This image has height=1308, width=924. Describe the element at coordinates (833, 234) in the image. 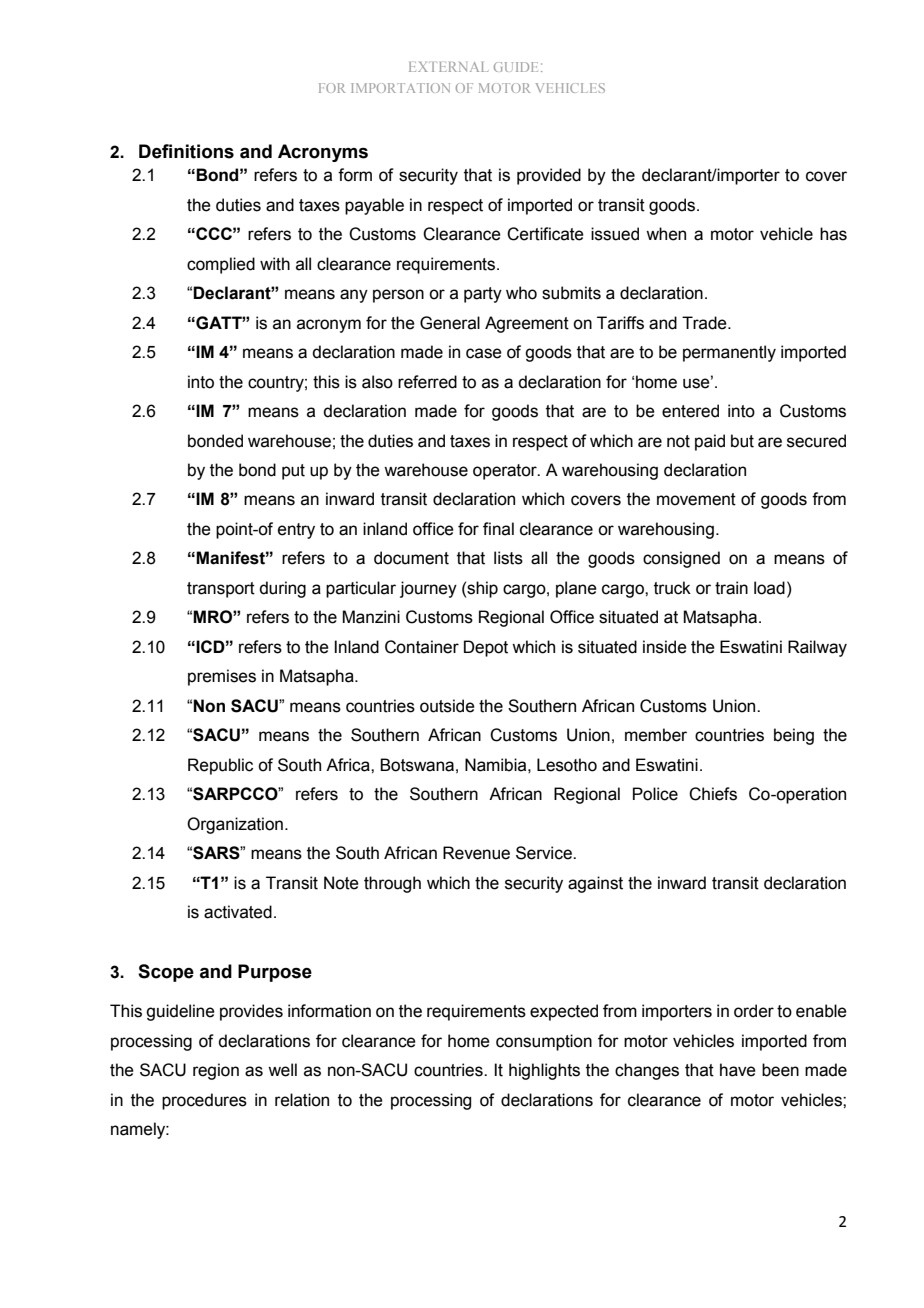

I see `has` at that location.
